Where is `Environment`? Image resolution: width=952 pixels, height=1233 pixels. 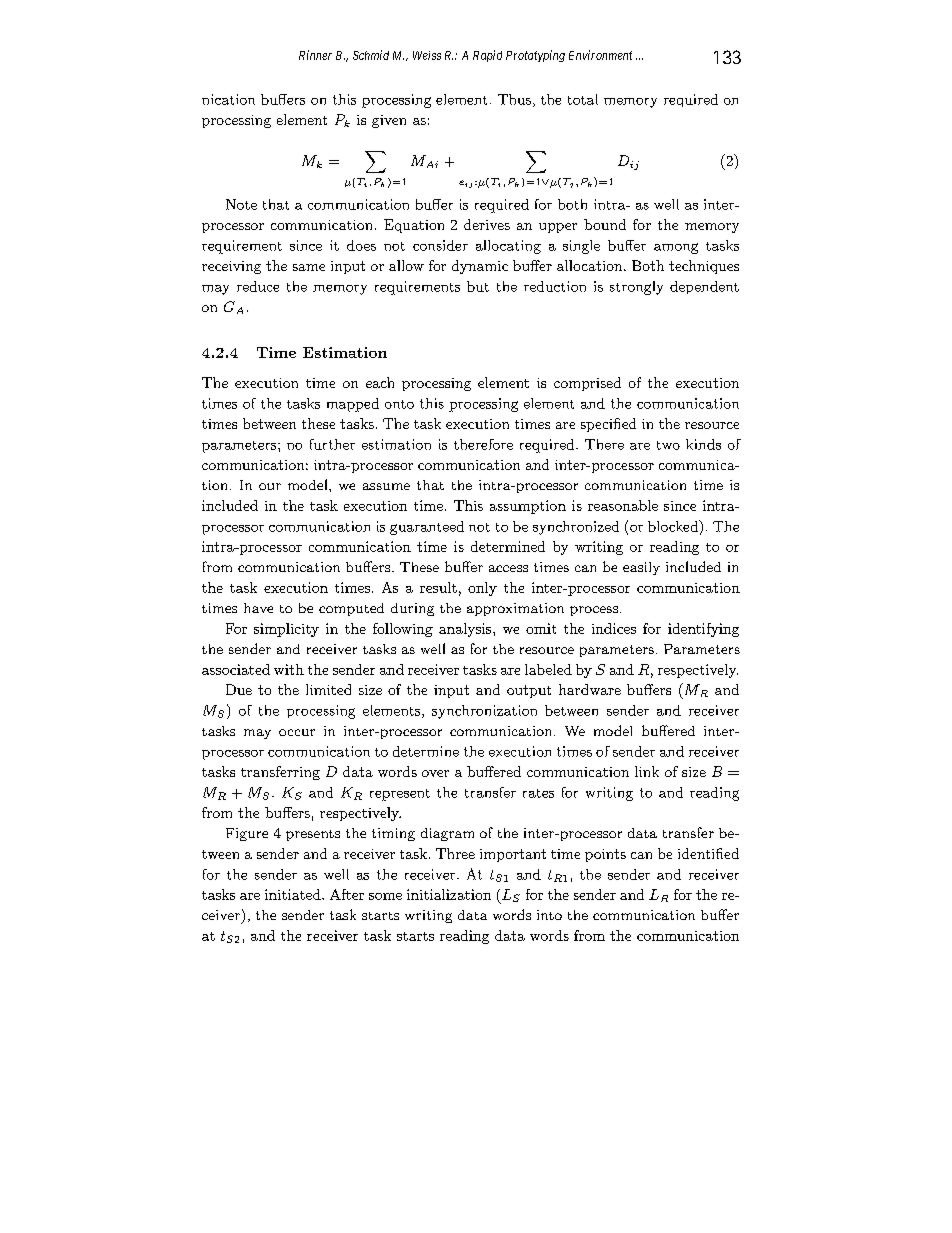
Environment is located at coordinates (600, 55).
